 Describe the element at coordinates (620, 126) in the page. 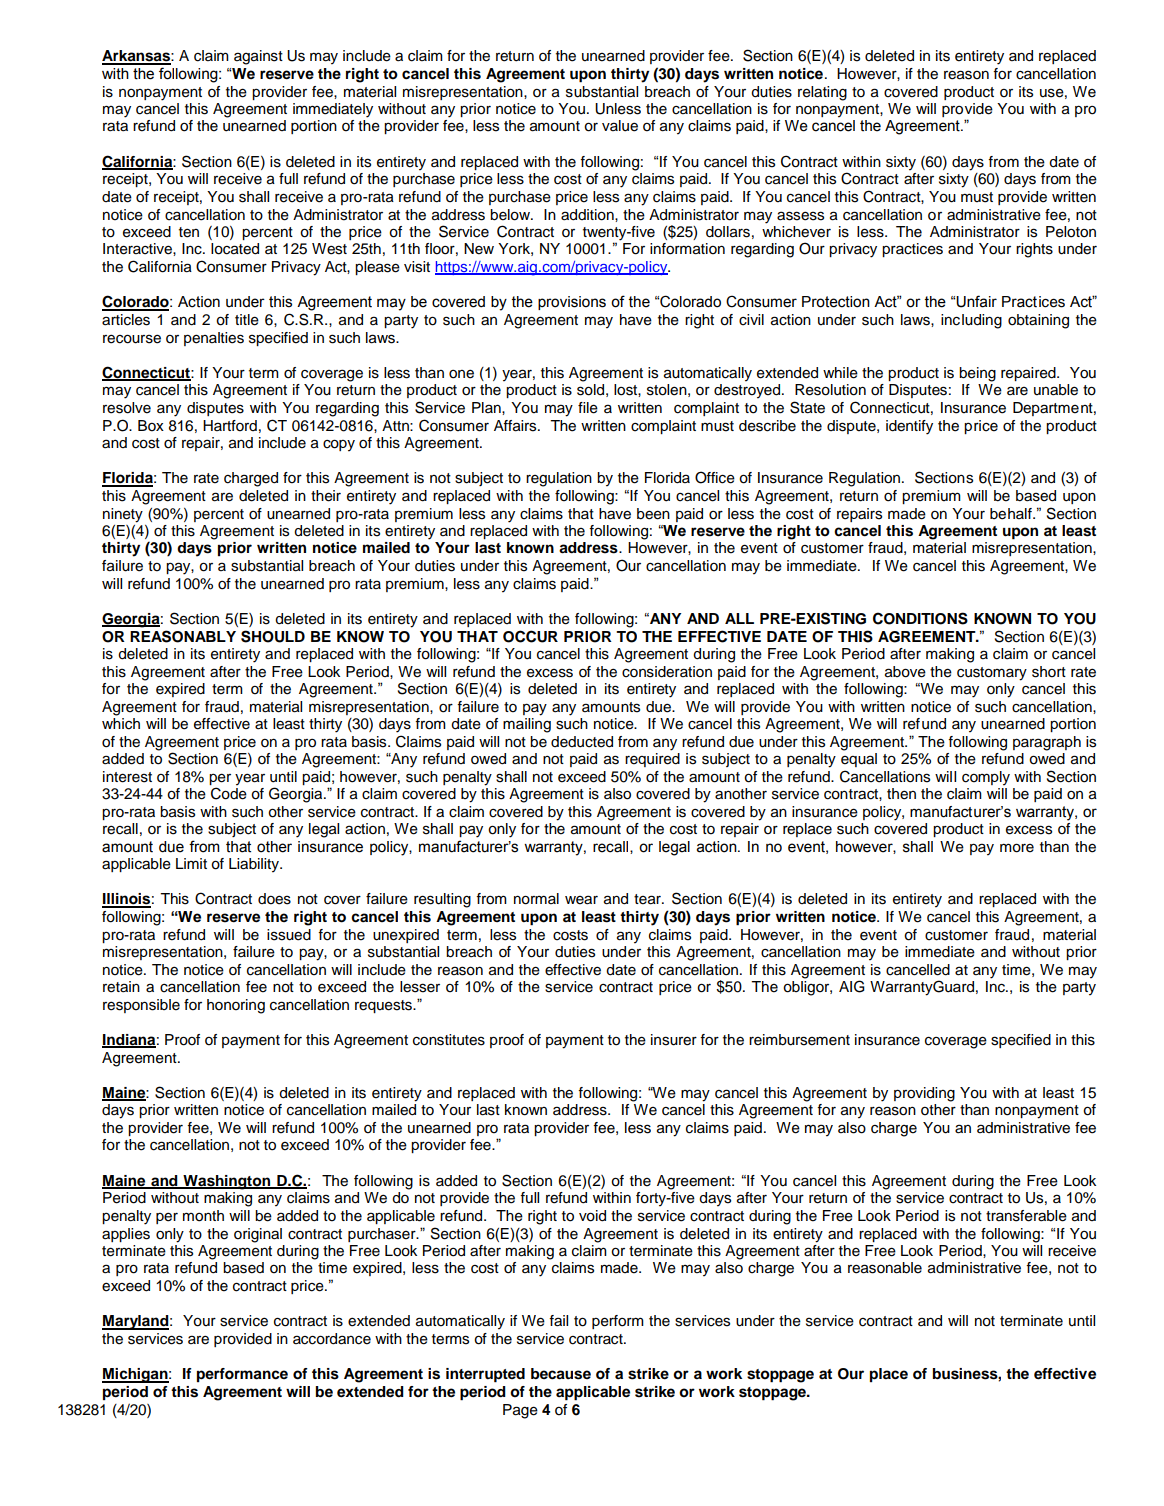

I see `value` at that location.
